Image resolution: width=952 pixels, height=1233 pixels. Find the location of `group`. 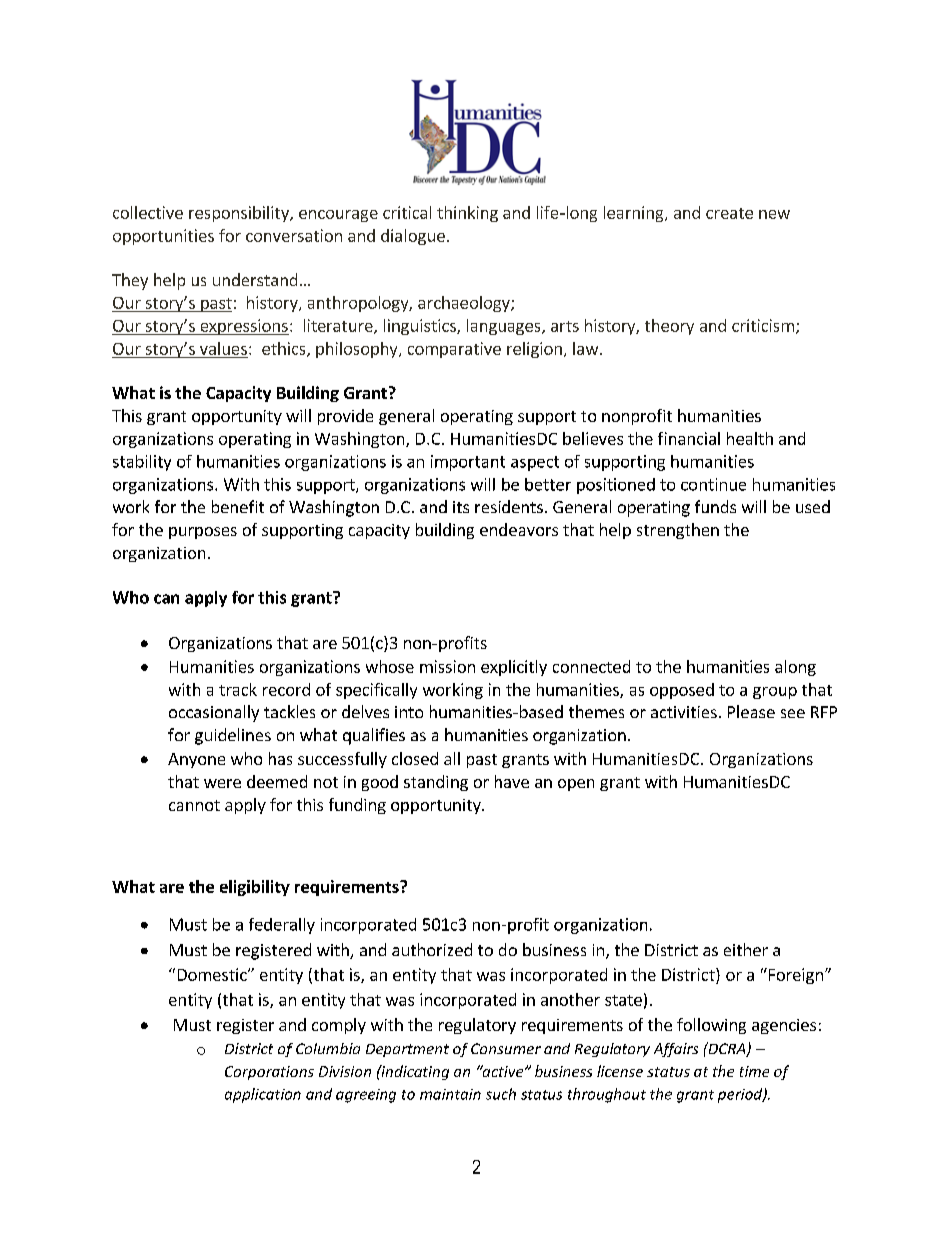

group is located at coordinates (775, 693).
